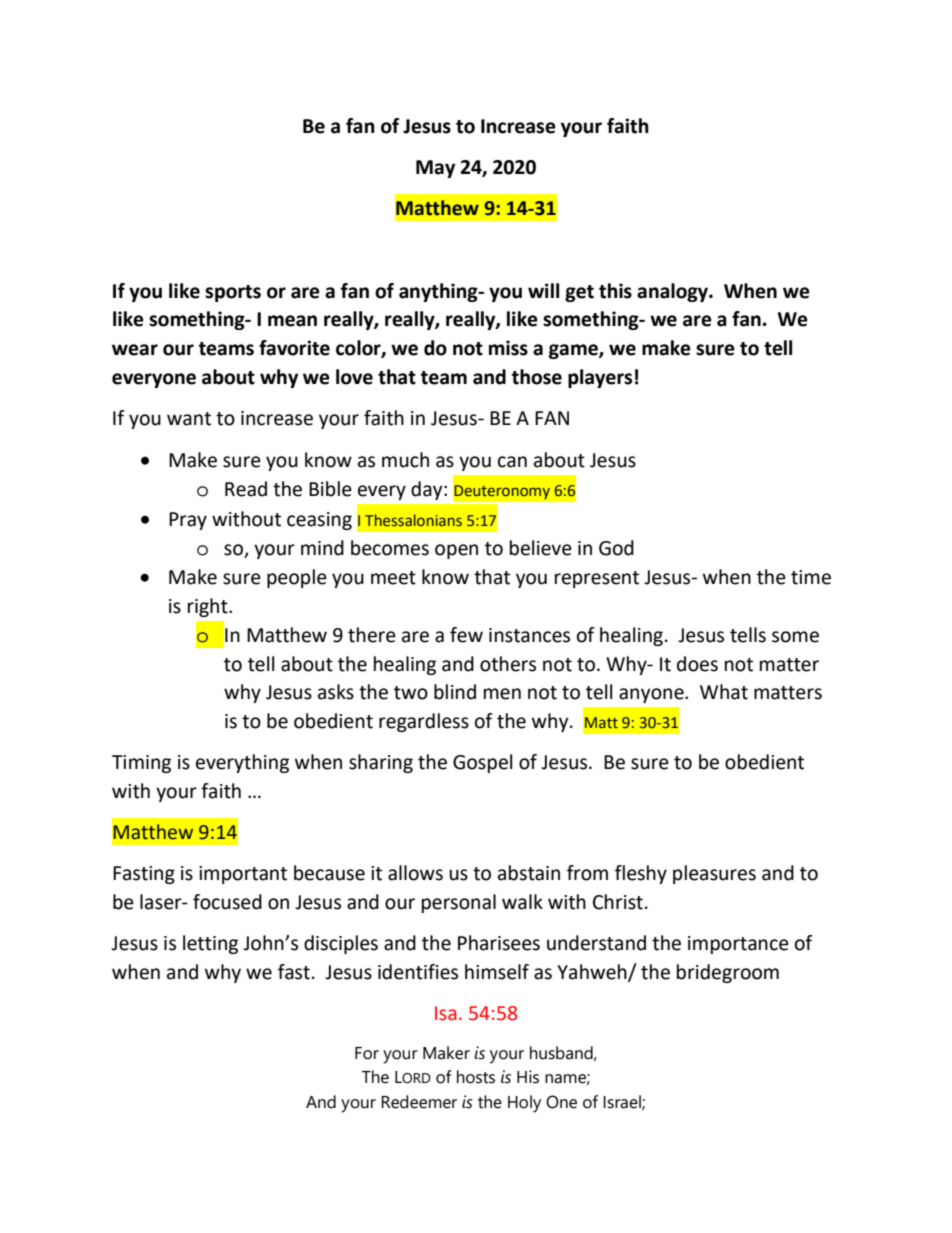 Image resolution: width=952 pixels, height=1233 pixels. What do you see at coordinates (615, 291) in the screenshot?
I see `this` at bounding box center [615, 291].
